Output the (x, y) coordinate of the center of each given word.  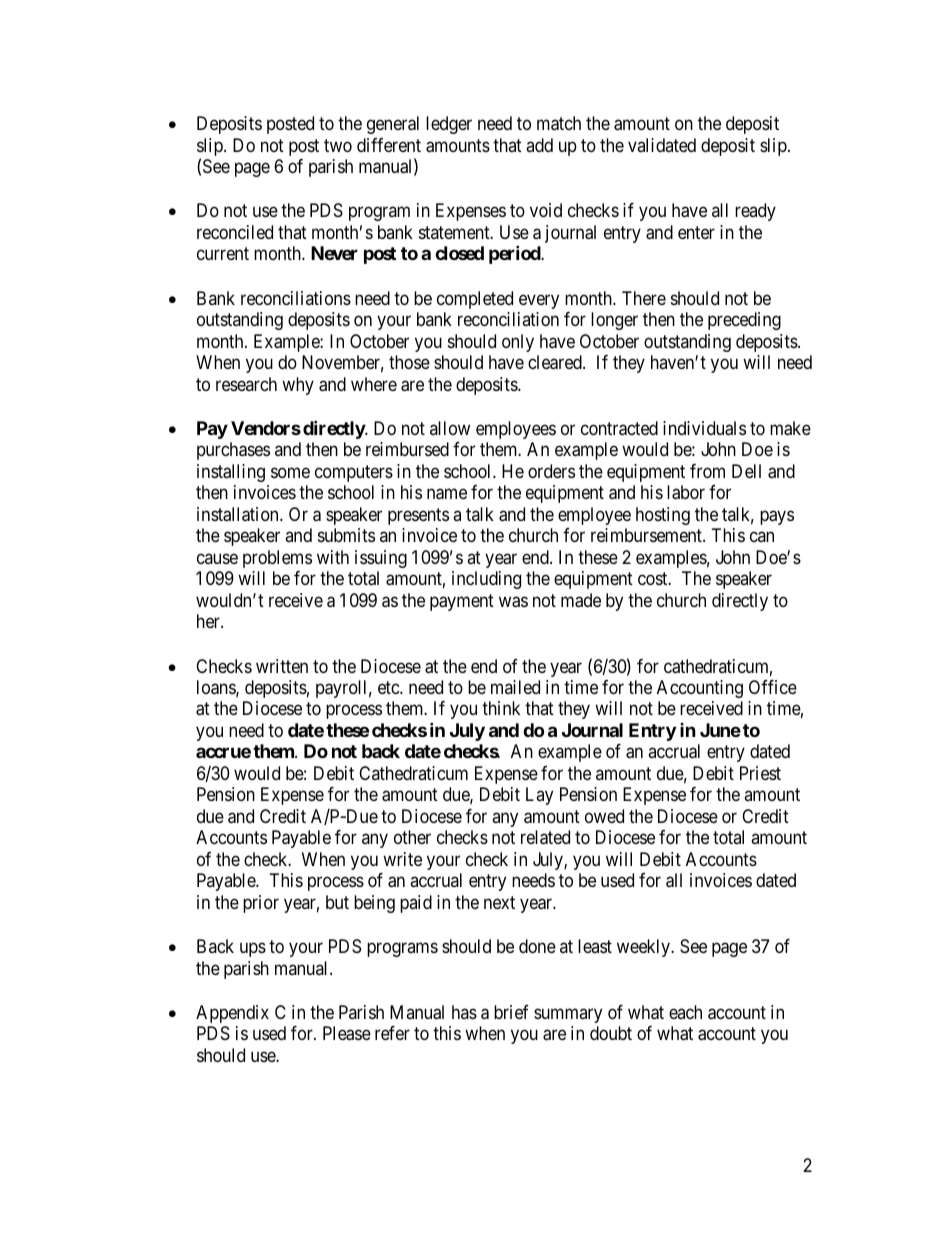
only (518, 343)
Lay (539, 796)
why (298, 386)
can (762, 537)
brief (511, 1012)
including (486, 580)
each (685, 1012)
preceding (744, 321)
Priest (760, 773)
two (338, 145)
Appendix (232, 1014)
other (412, 837)
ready (755, 212)
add (539, 145)
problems (277, 559)
